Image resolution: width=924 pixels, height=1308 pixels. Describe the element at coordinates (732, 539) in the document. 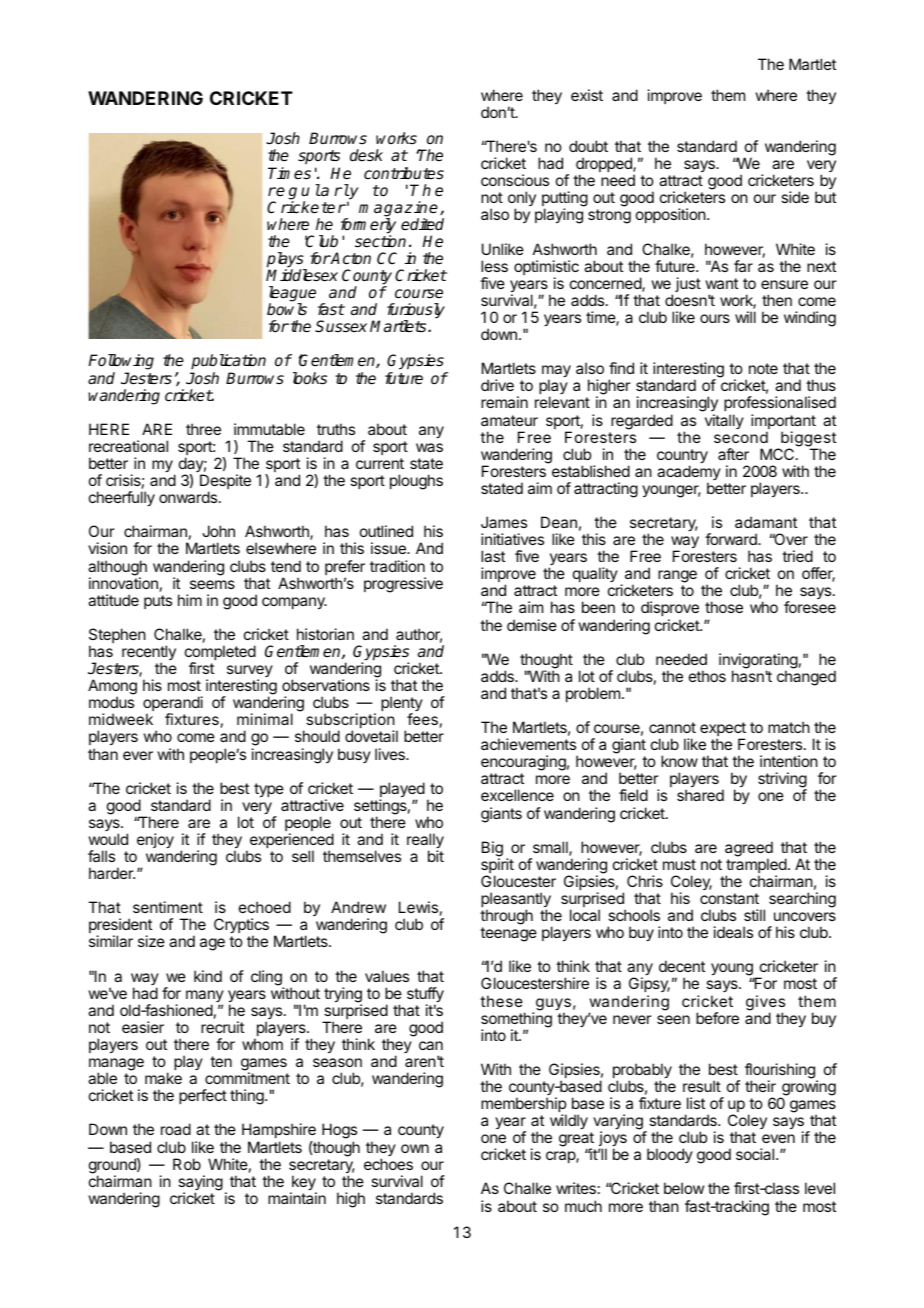

I see `forward` at that location.
